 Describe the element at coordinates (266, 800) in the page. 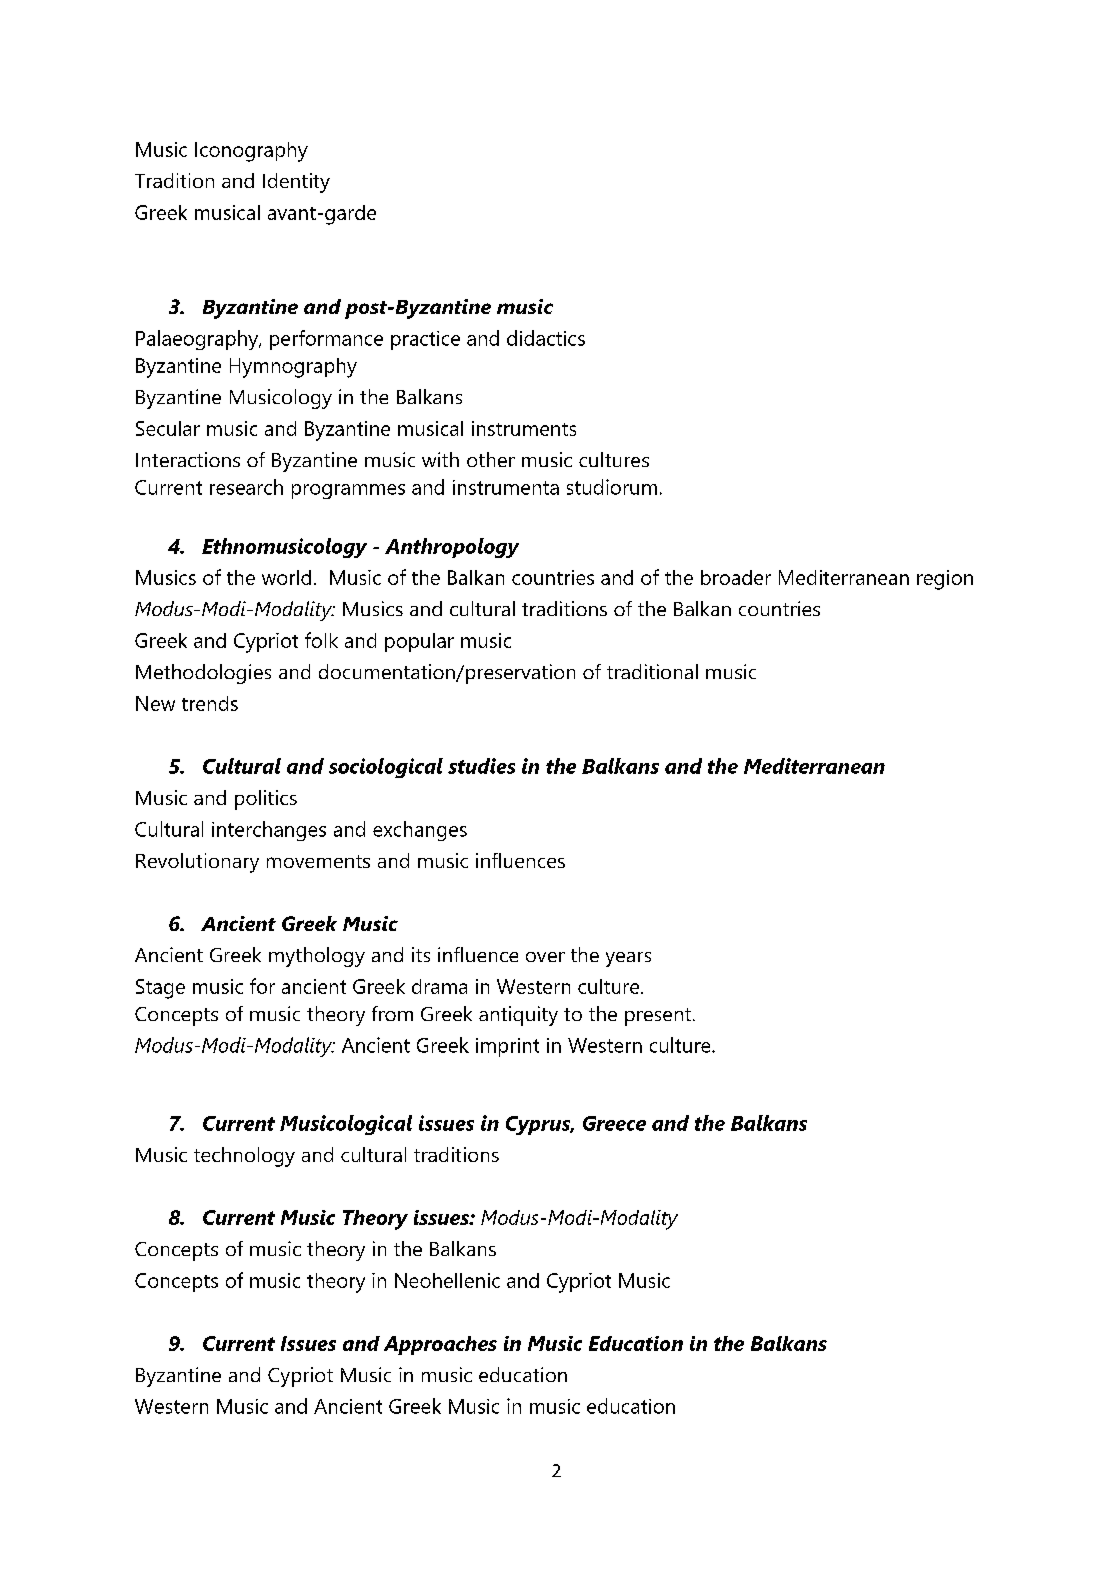

I see `politics` at that location.
